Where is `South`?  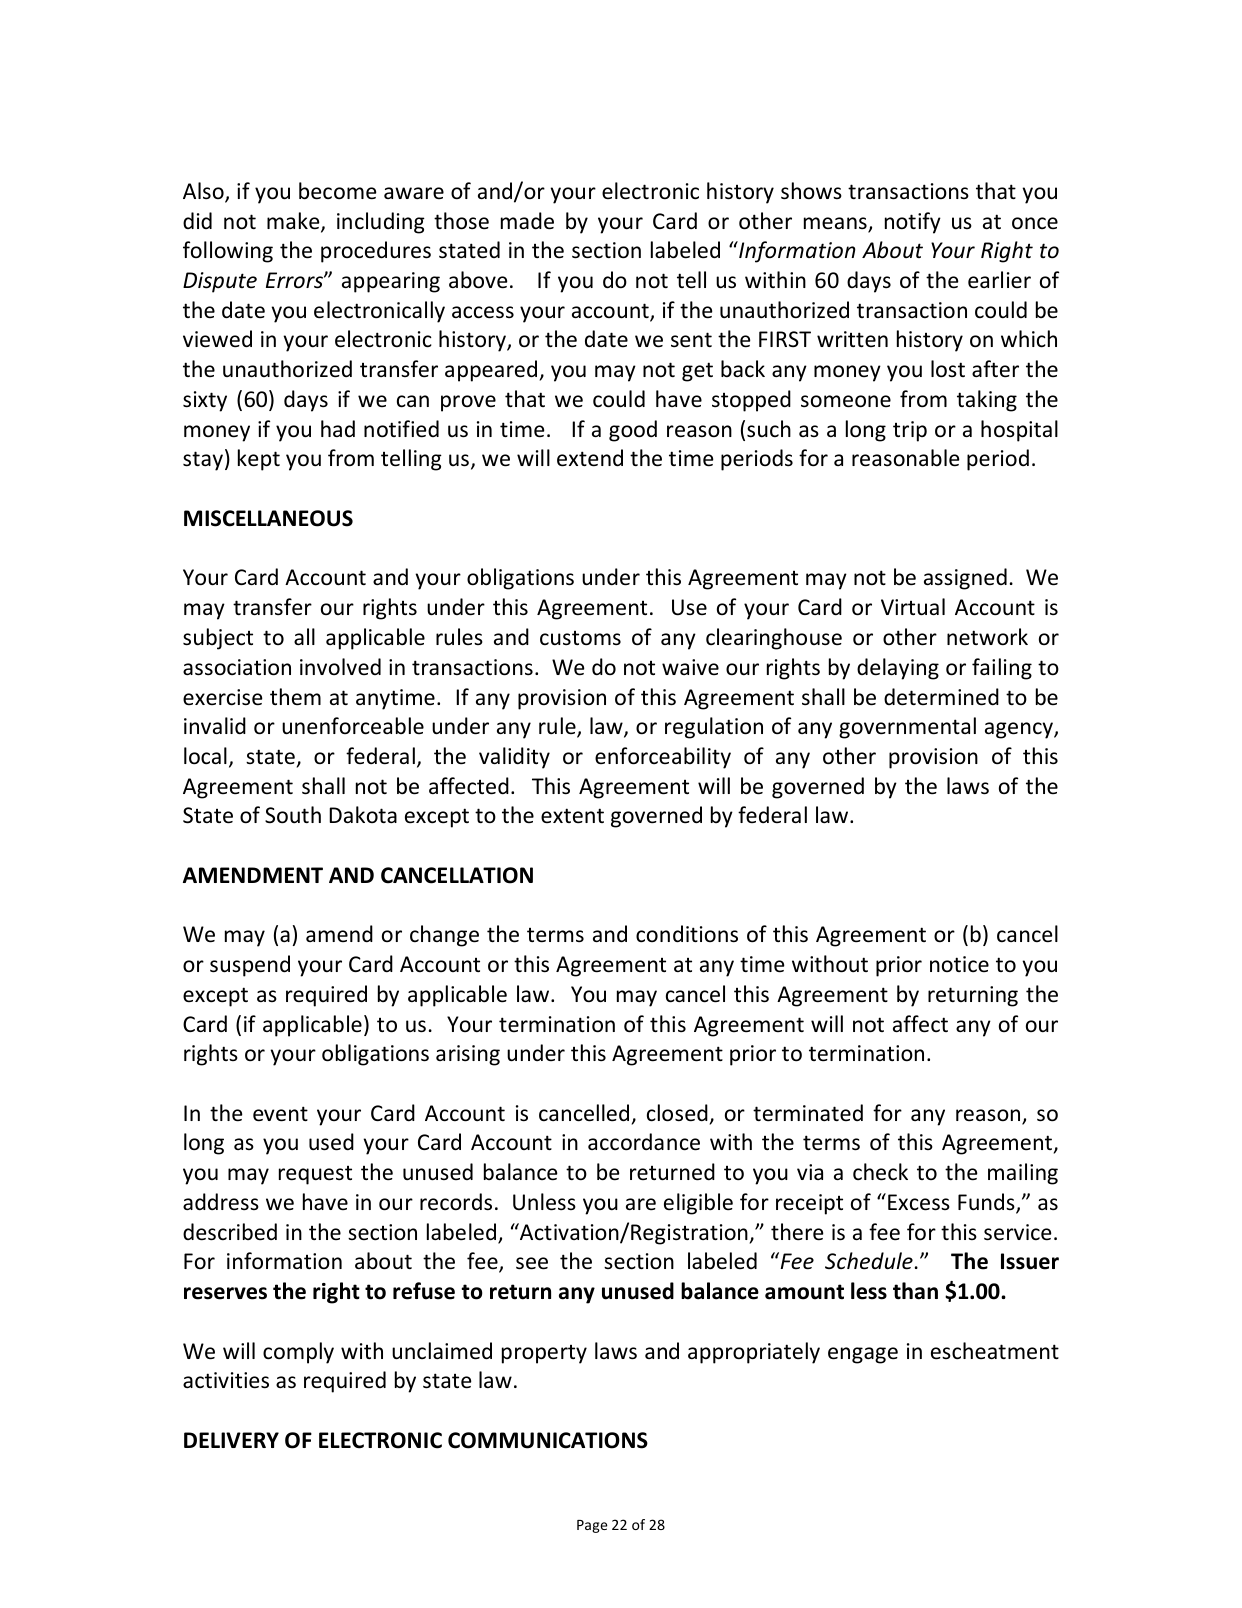 South is located at coordinates (293, 815).
